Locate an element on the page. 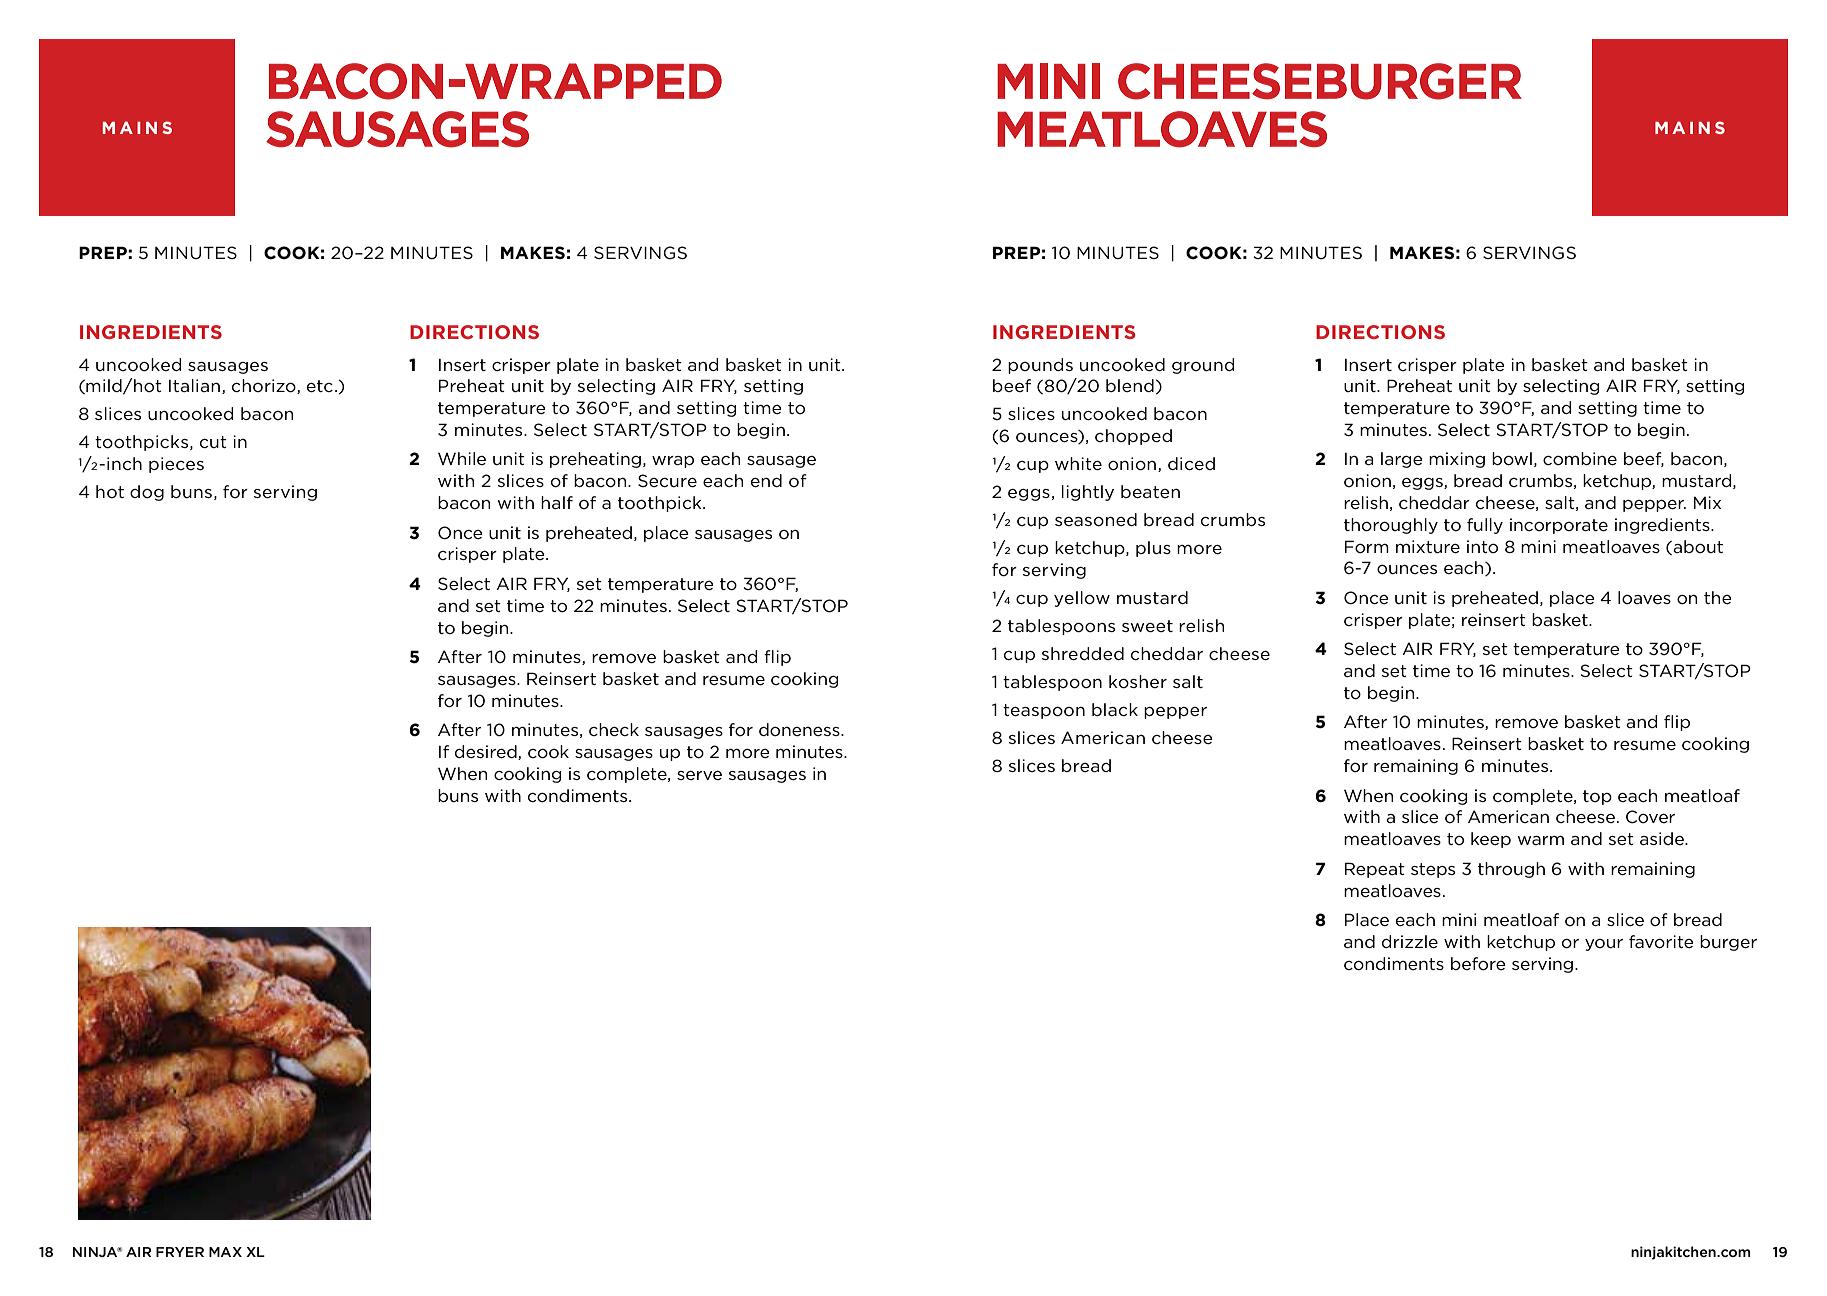  pounds is located at coordinates (1040, 366).
